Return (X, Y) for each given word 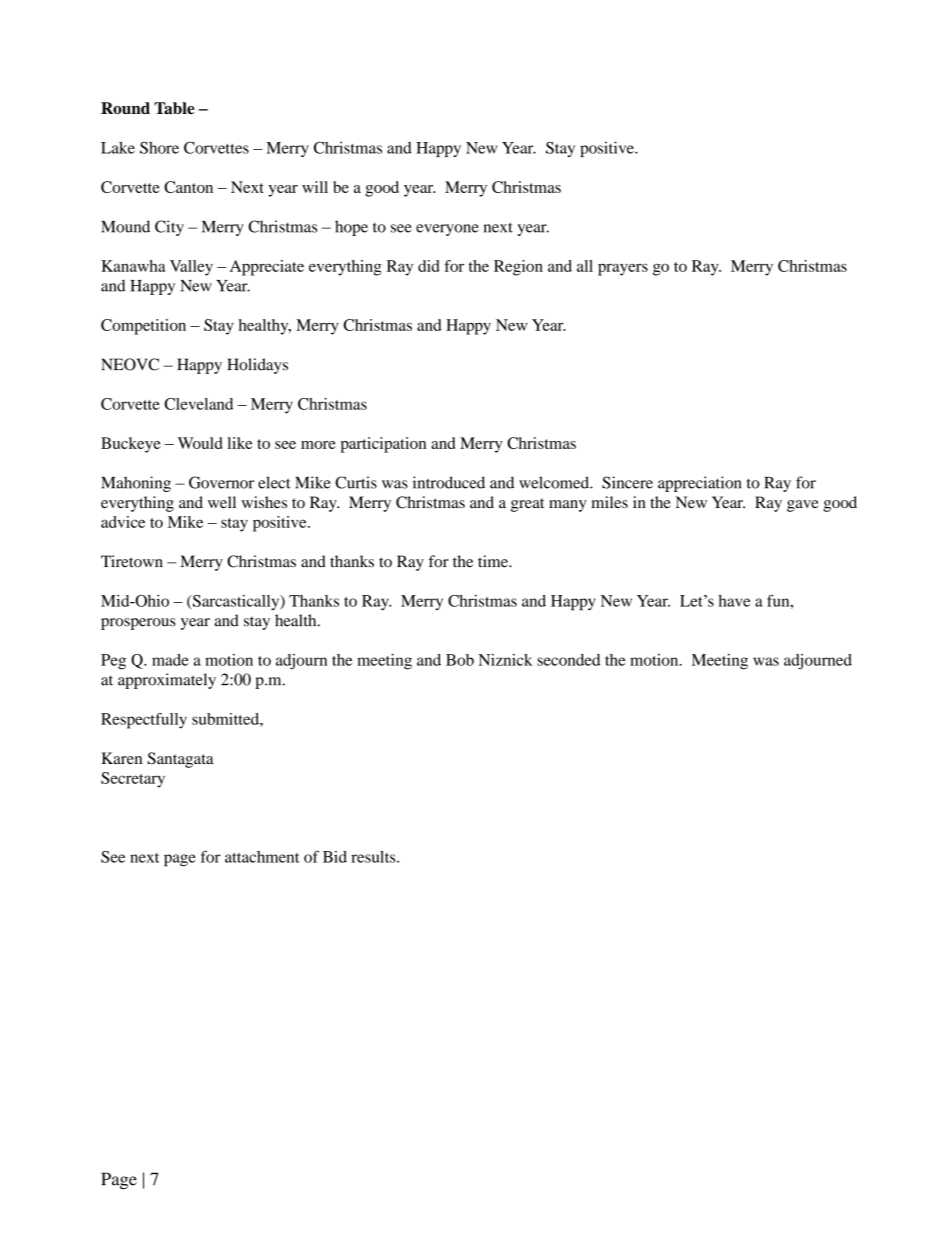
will (315, 187)
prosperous (138, 624)
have (734, 601)
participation (383, 445)
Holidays (257, 366)
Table (174, 108)
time (494, 561)
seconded (568, 660)
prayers (623, 269)
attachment (262, 857)
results (374, 857)
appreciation (699, 484)
